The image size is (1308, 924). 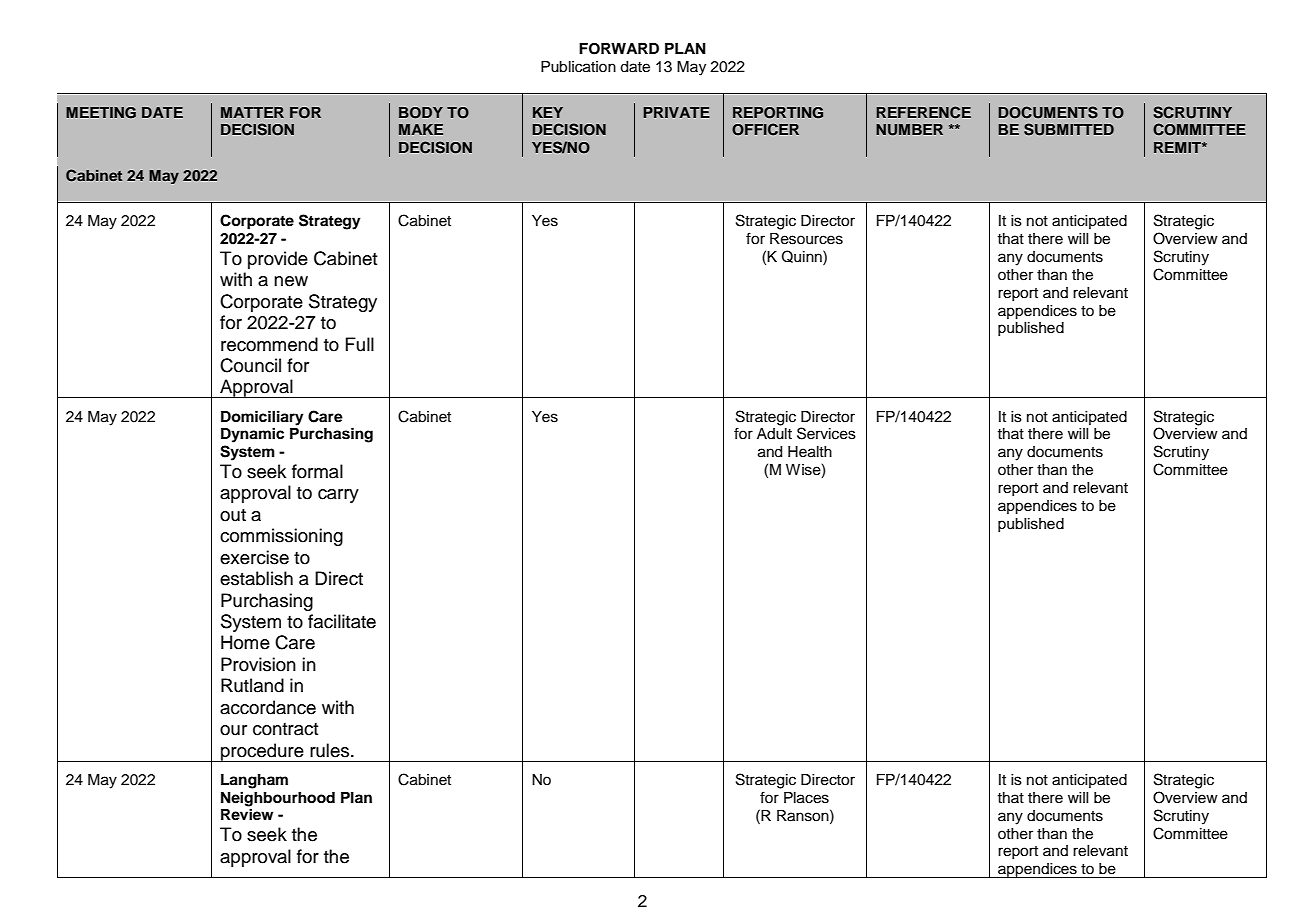 What do you see at coordinates (806, 239) in the page?
I see `Resources` at bounding box center [806, 239].
